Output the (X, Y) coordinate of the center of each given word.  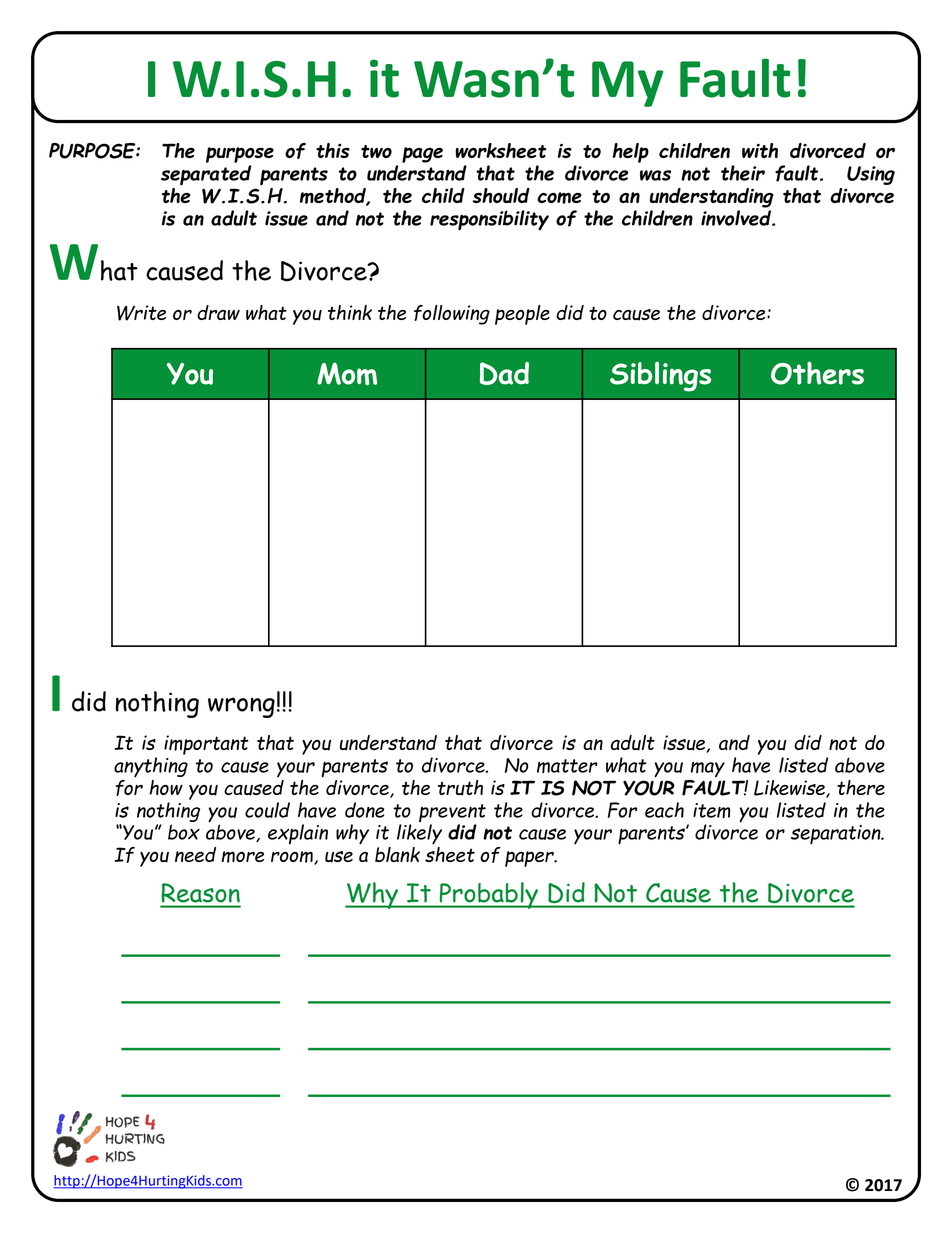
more (243, 857)
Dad (504, 373)
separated (206, 175)
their (743, 173)
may (708, 770)
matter (567, 766)
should (501, 195)
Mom (347, 374)
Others (817, 373)
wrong (241, 707)
